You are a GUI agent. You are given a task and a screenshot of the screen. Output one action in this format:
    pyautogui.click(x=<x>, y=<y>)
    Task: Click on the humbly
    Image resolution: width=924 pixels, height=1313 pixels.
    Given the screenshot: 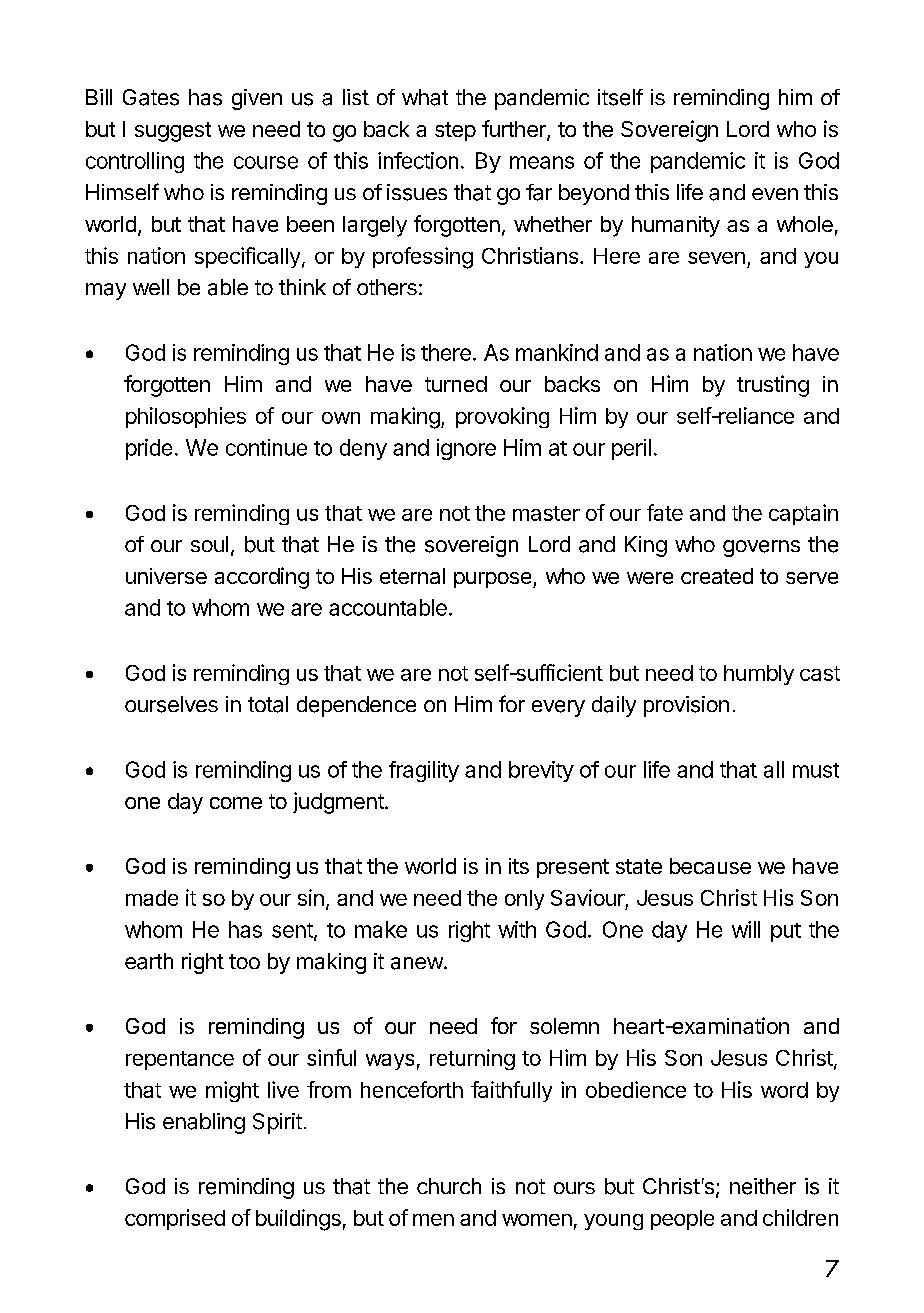 What is the action you would take?
    pyautogui.click(x=759, y=675)
